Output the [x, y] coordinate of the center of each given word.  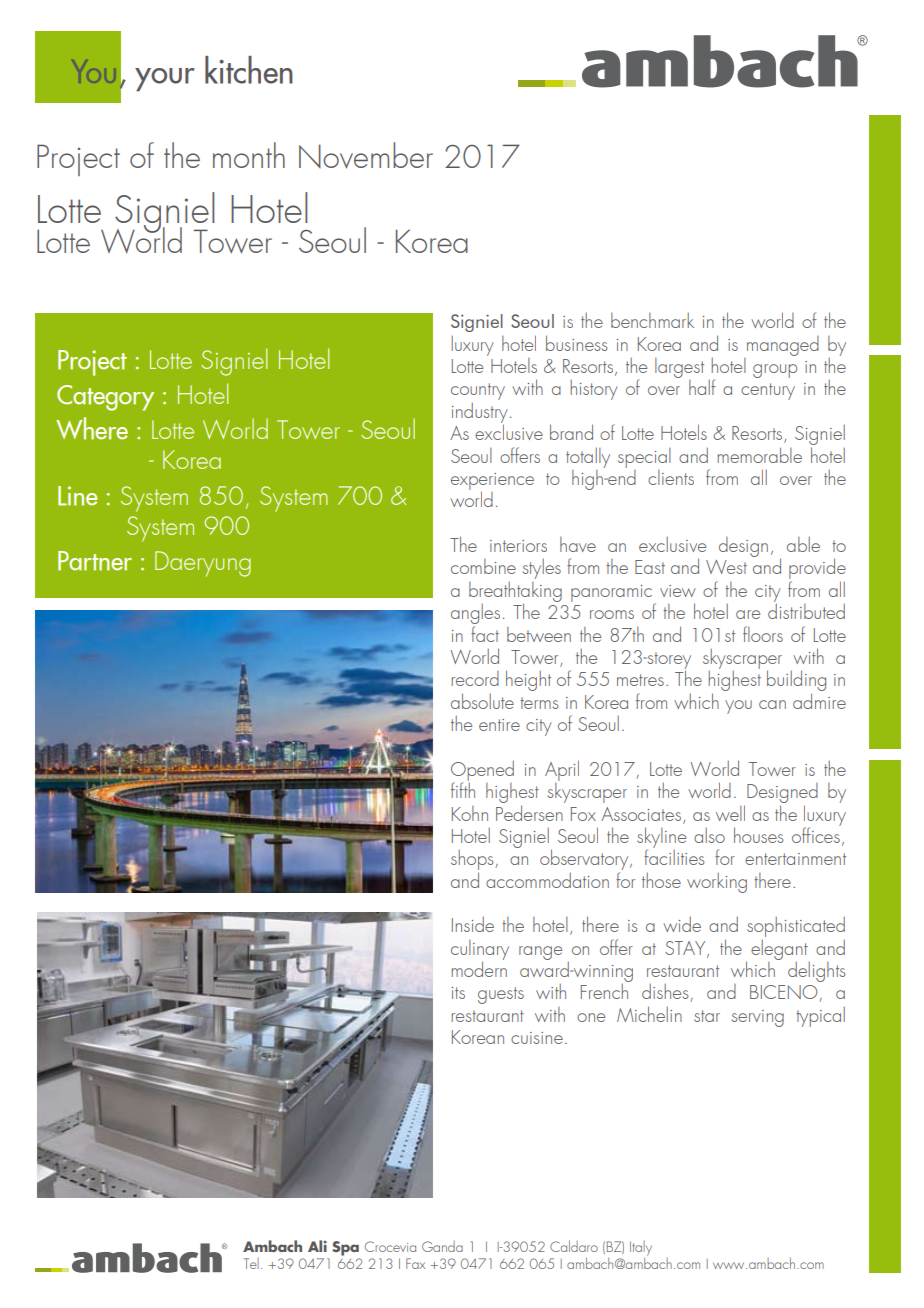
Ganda [442, 1246]
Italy [641, 1249]
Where [92, 428]
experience [492, 482]
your [165, 79]
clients [671, 477]
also [709, 835]
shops [473, 861]
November [366, 155]
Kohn [470, 813]
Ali [317, 1246]
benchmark [652, 320]
